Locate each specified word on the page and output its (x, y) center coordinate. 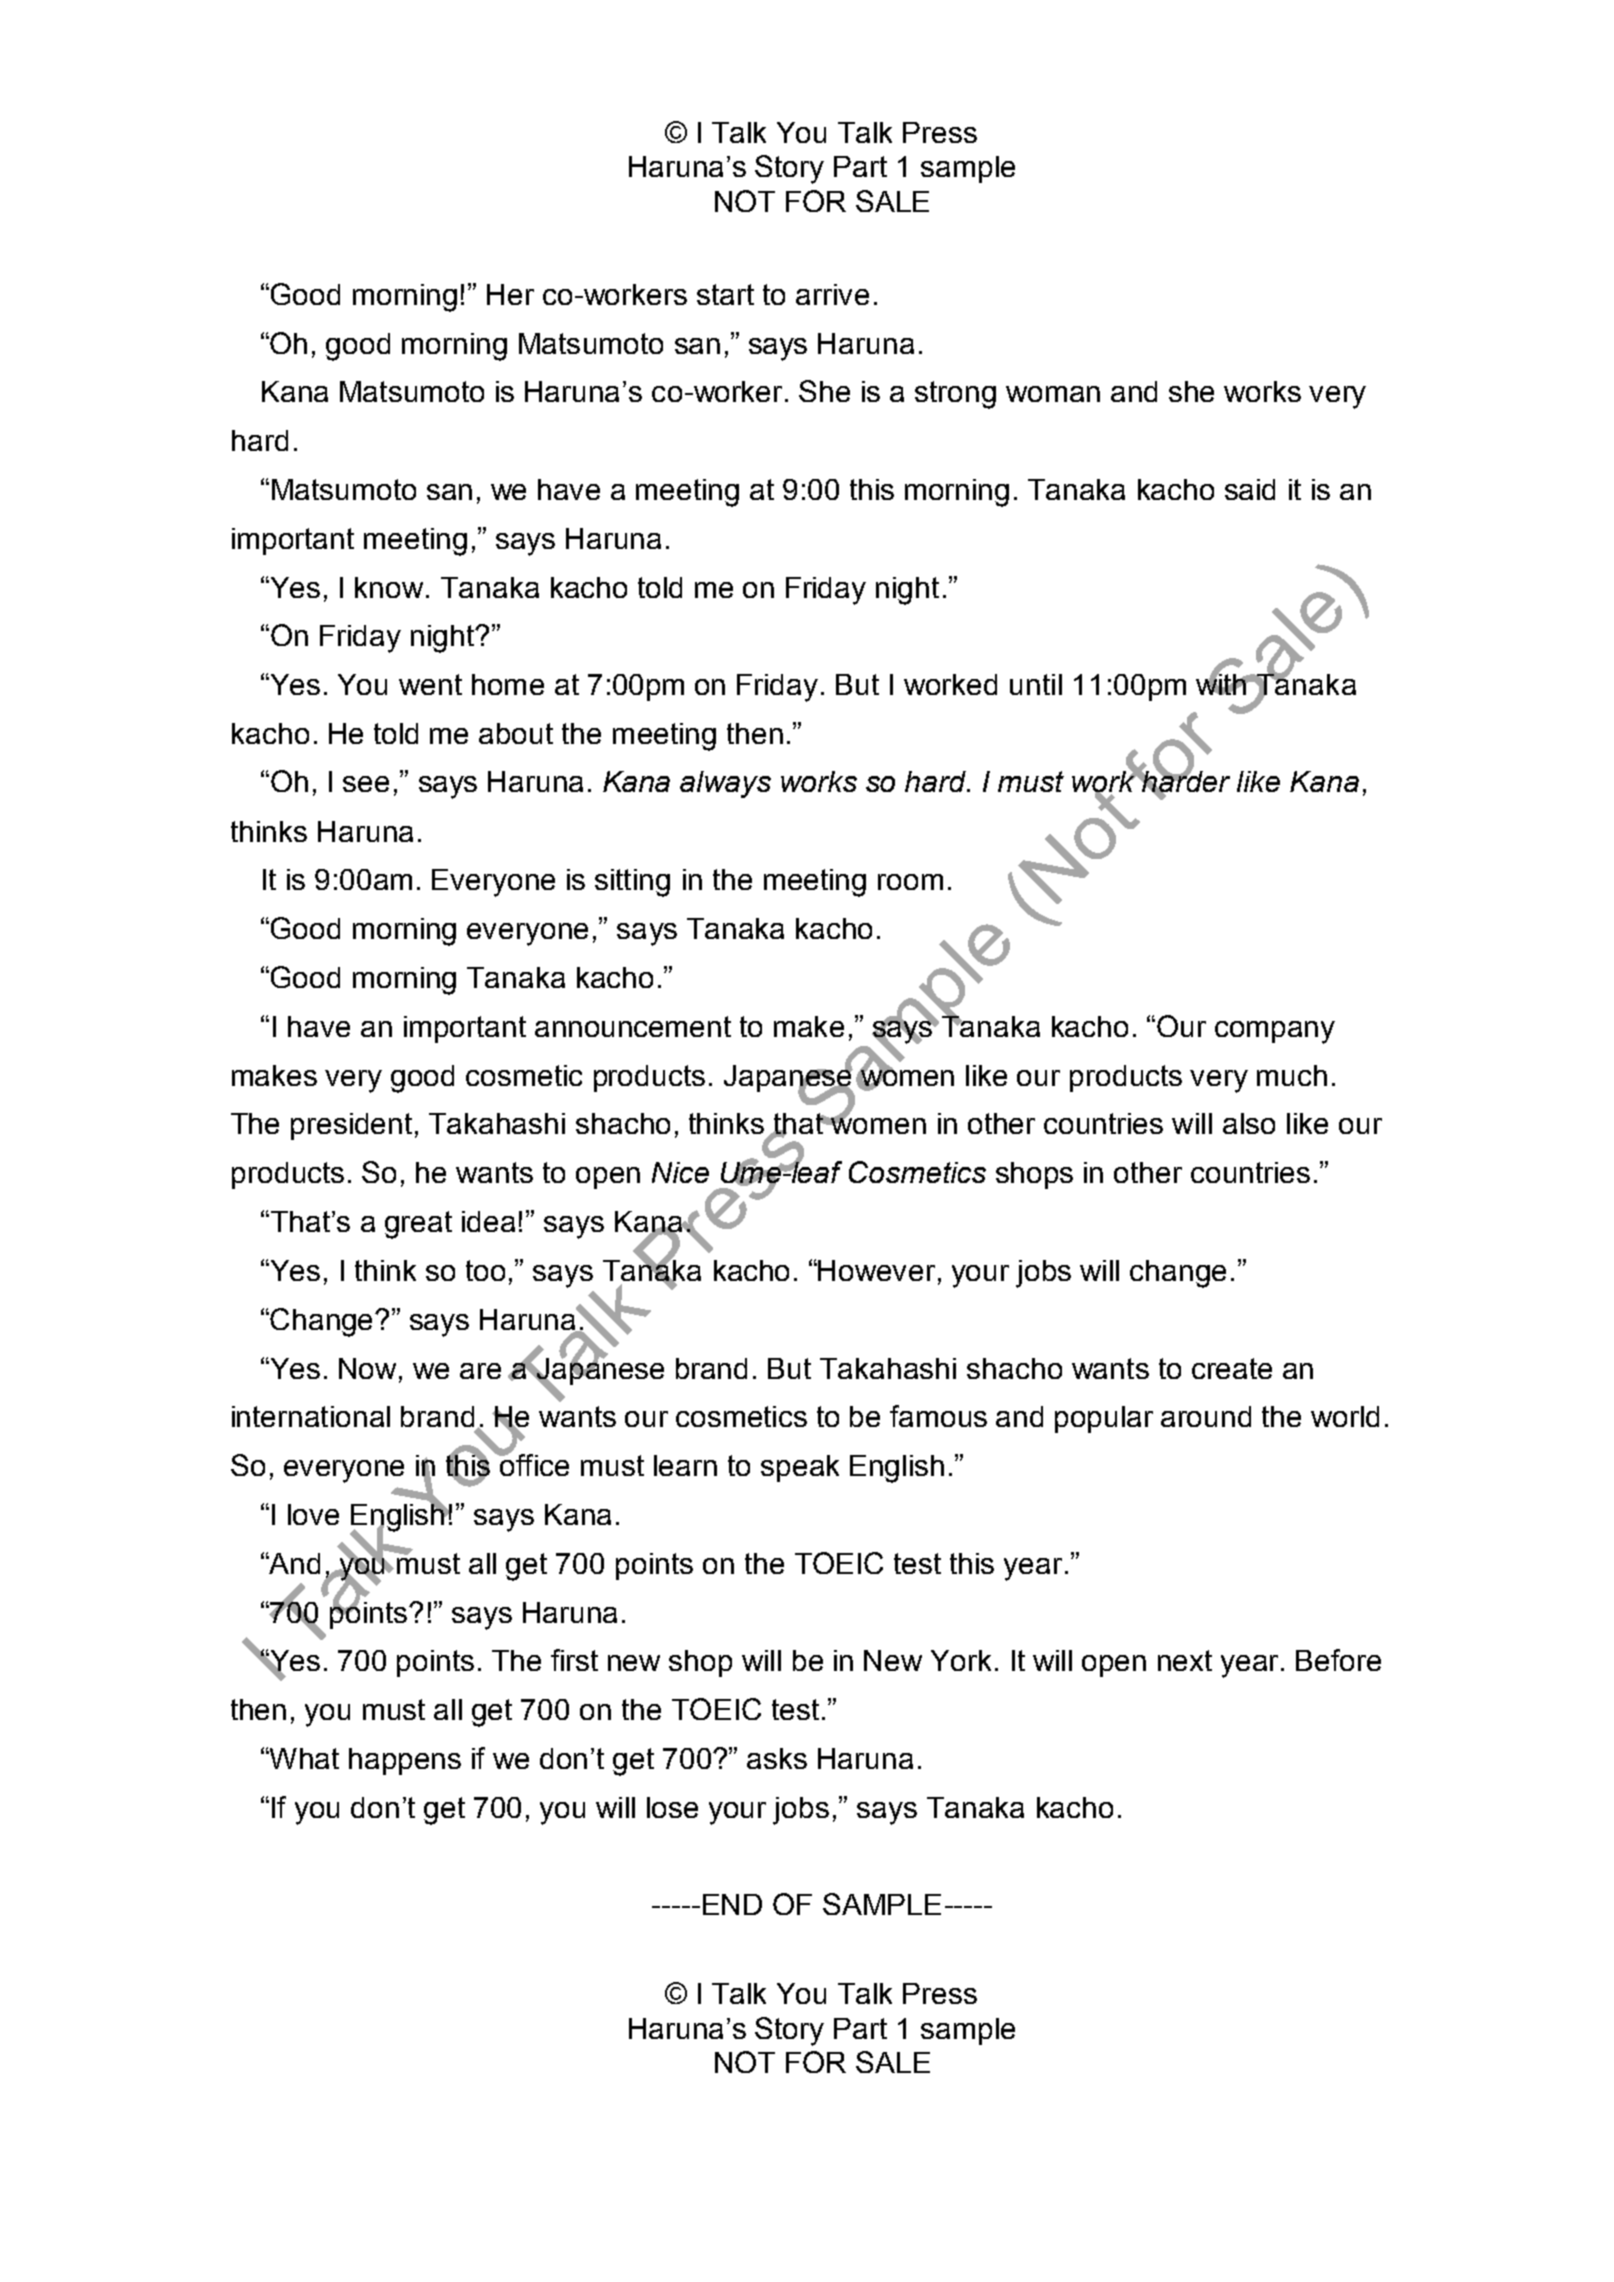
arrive (832, 294)
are (480, 1371)
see (366, 784)
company (1275, 1032)
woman (1053, 394)
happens (405, 1761)
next (1185, 1660)
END (732, 1904)
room (910, 882)
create (1232, 1368)
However (876, 1270)
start (725, 294)
